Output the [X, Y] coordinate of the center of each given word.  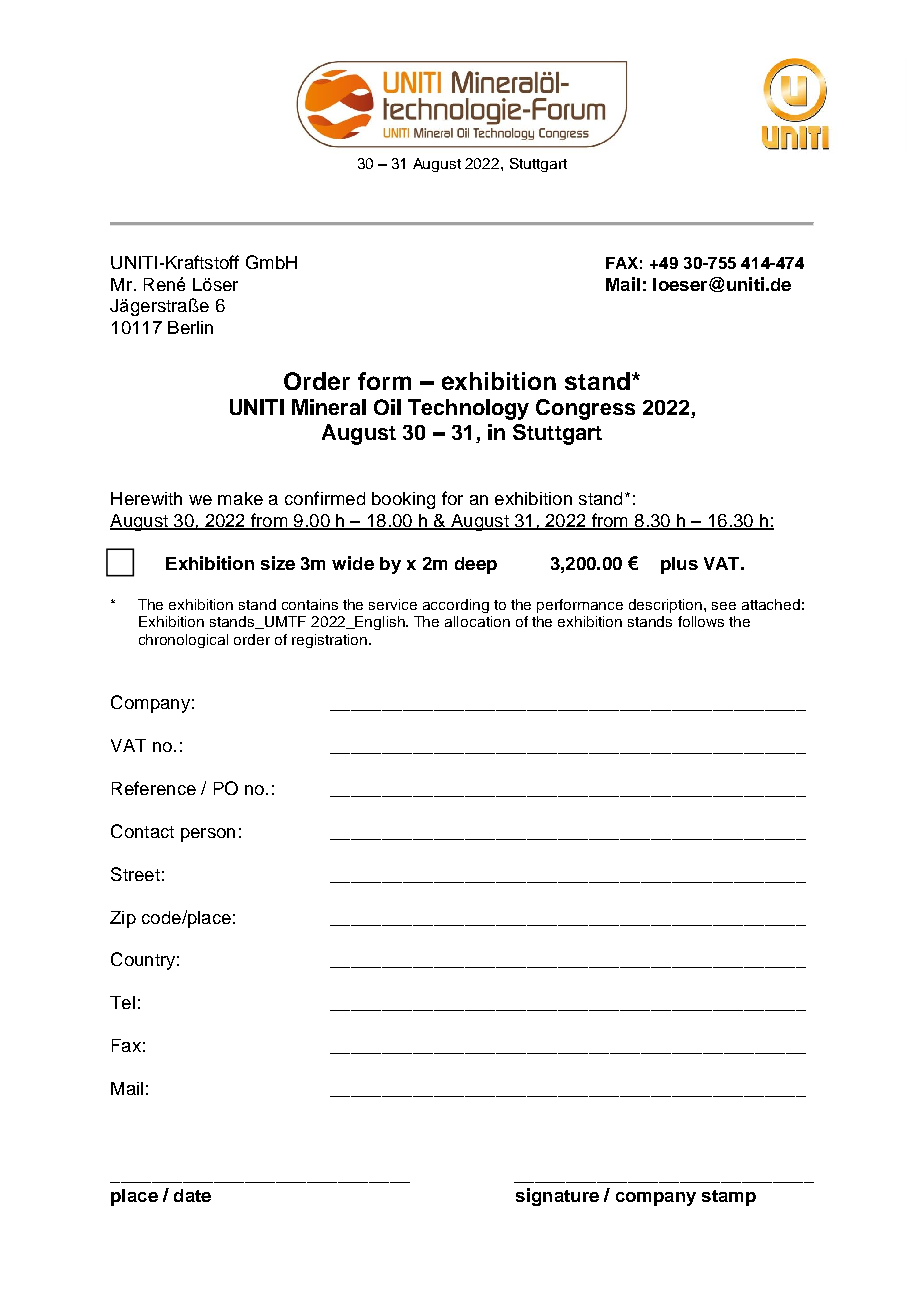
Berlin [190, 327]
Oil [387, 407]
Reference [154, 788]
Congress [585, 409]
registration [331, 641]
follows [701, 621]
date [192, 1195]
